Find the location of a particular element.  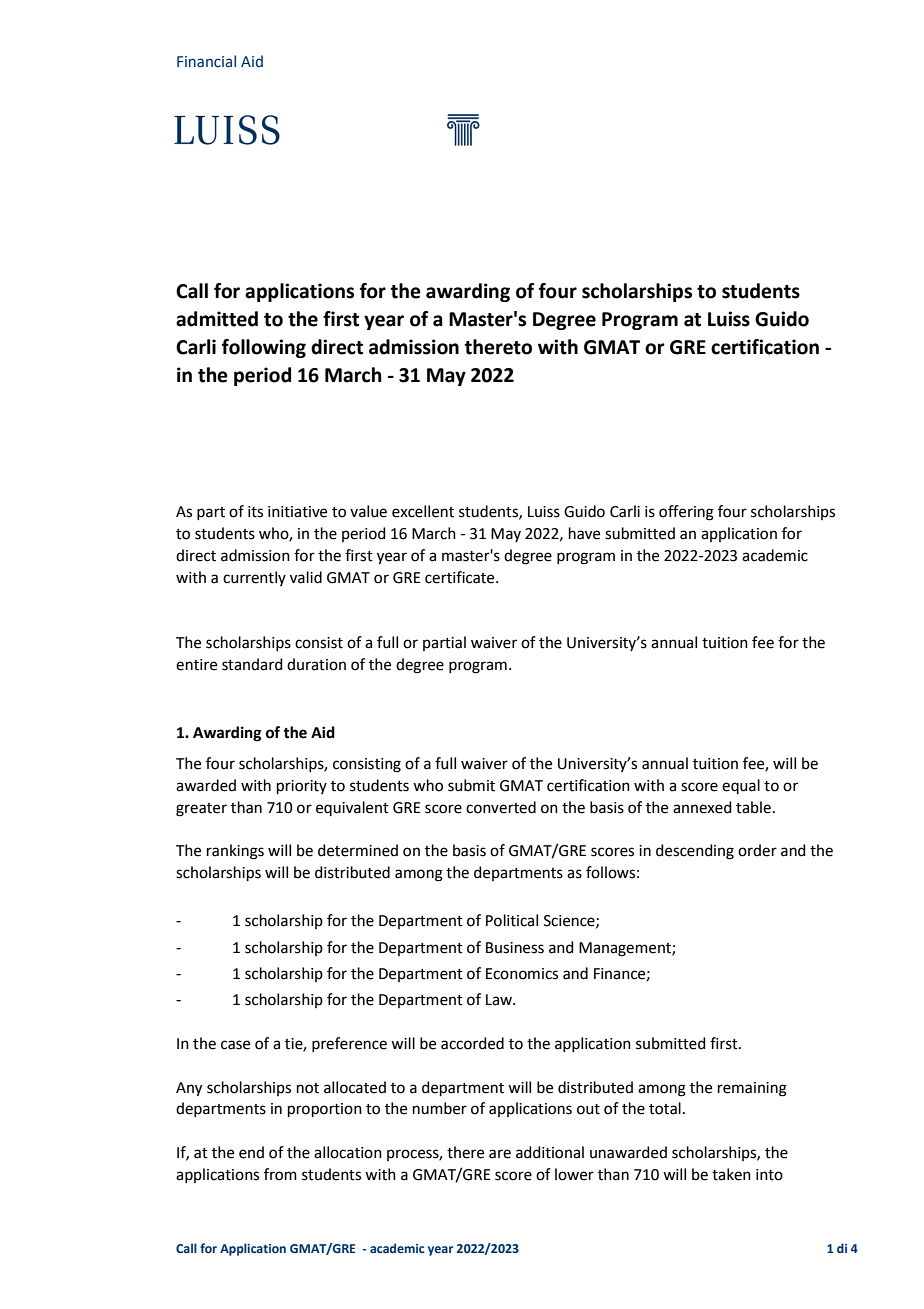

annexed is located at coordinates (702, 807).
